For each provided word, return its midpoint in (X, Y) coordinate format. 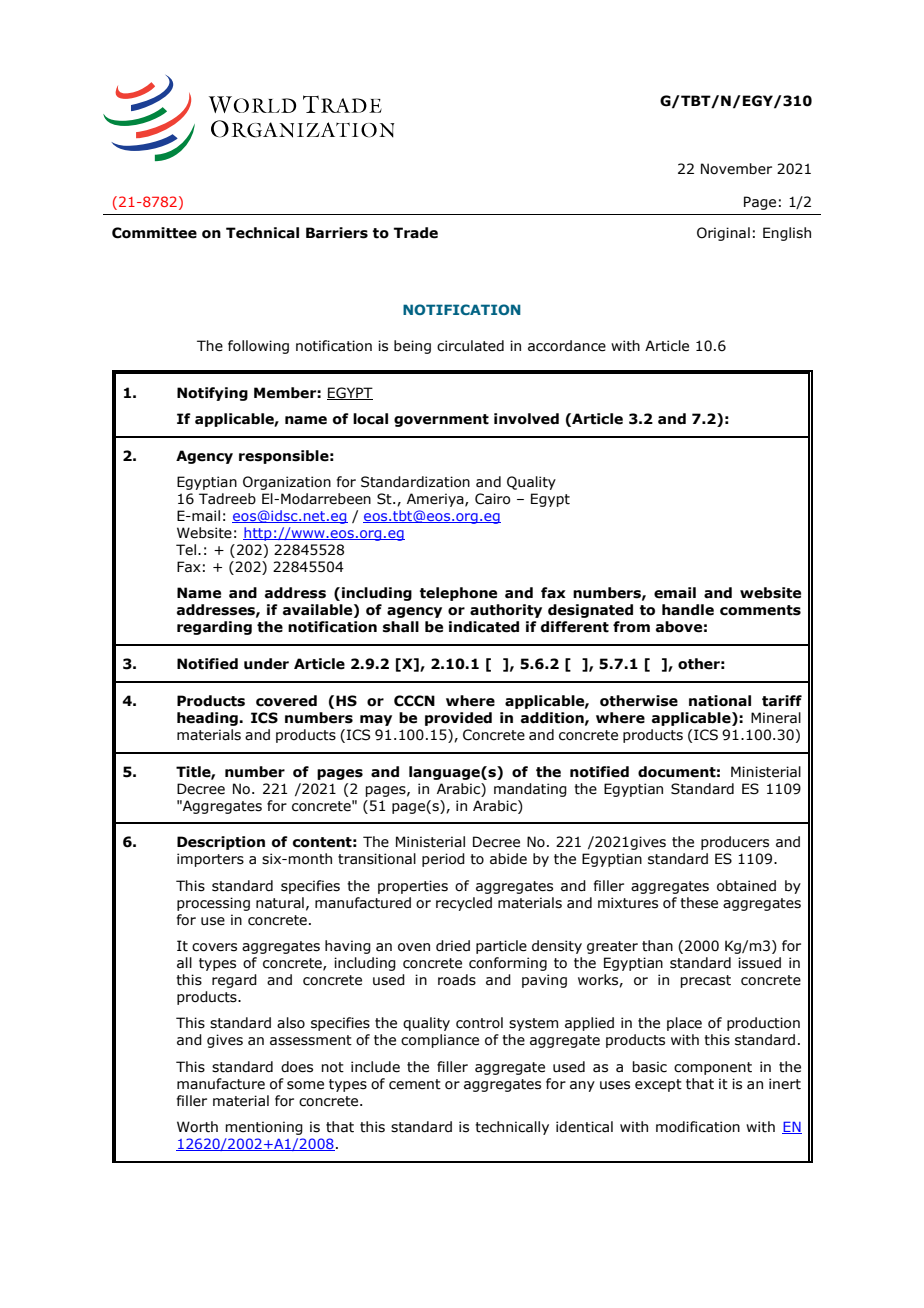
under (266, 664)
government (441, 420)
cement (415, 1084)
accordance (567, 346)
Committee (154, 233)
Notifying (212, 394)
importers (210, 860)
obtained (746, 886)
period (443, 860)
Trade (416, 233)
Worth (197, 1127)
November (736, 169)
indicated (484, 627)
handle (688, 610)
